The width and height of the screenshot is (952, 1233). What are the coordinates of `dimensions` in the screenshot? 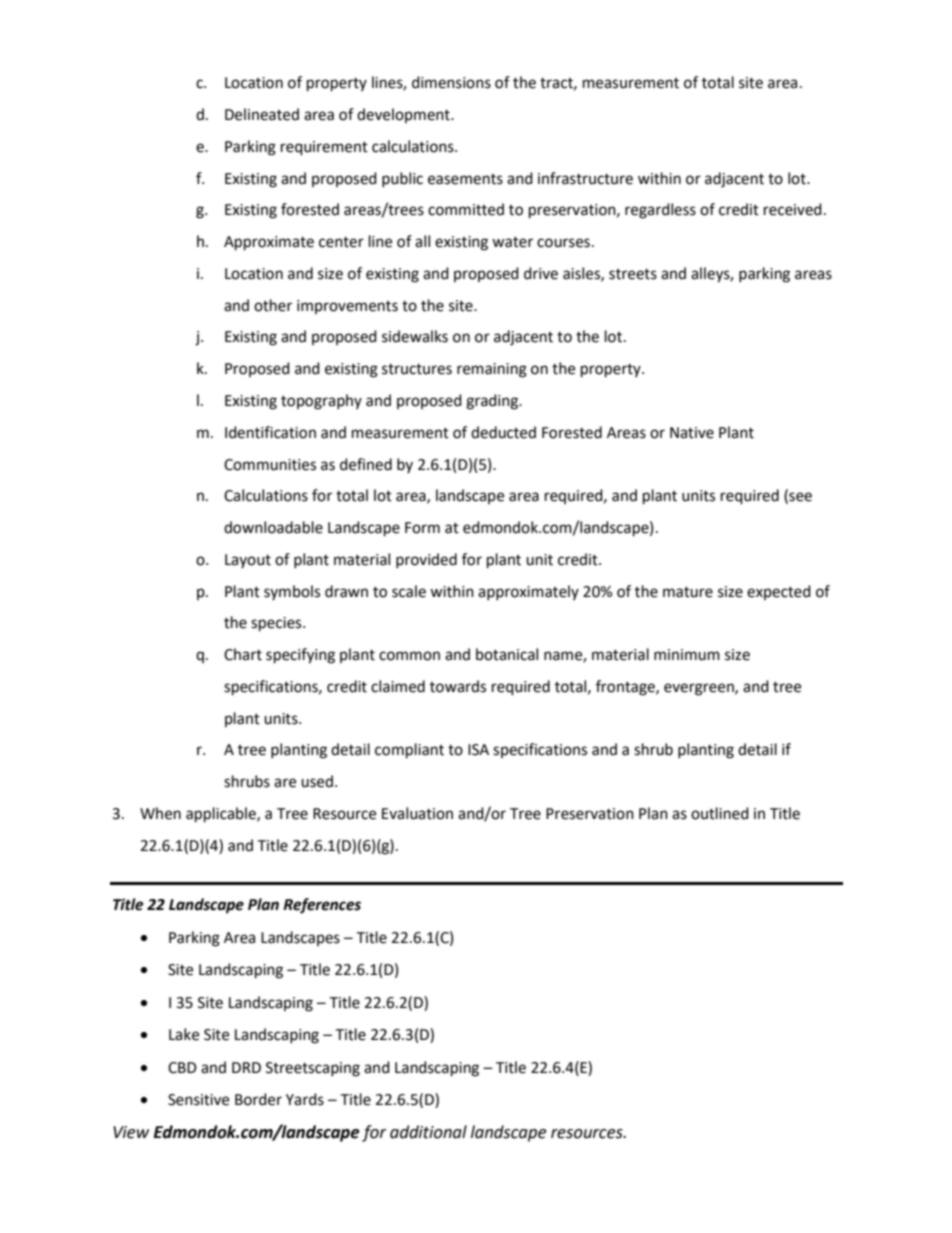 It's located at (451, 82).
